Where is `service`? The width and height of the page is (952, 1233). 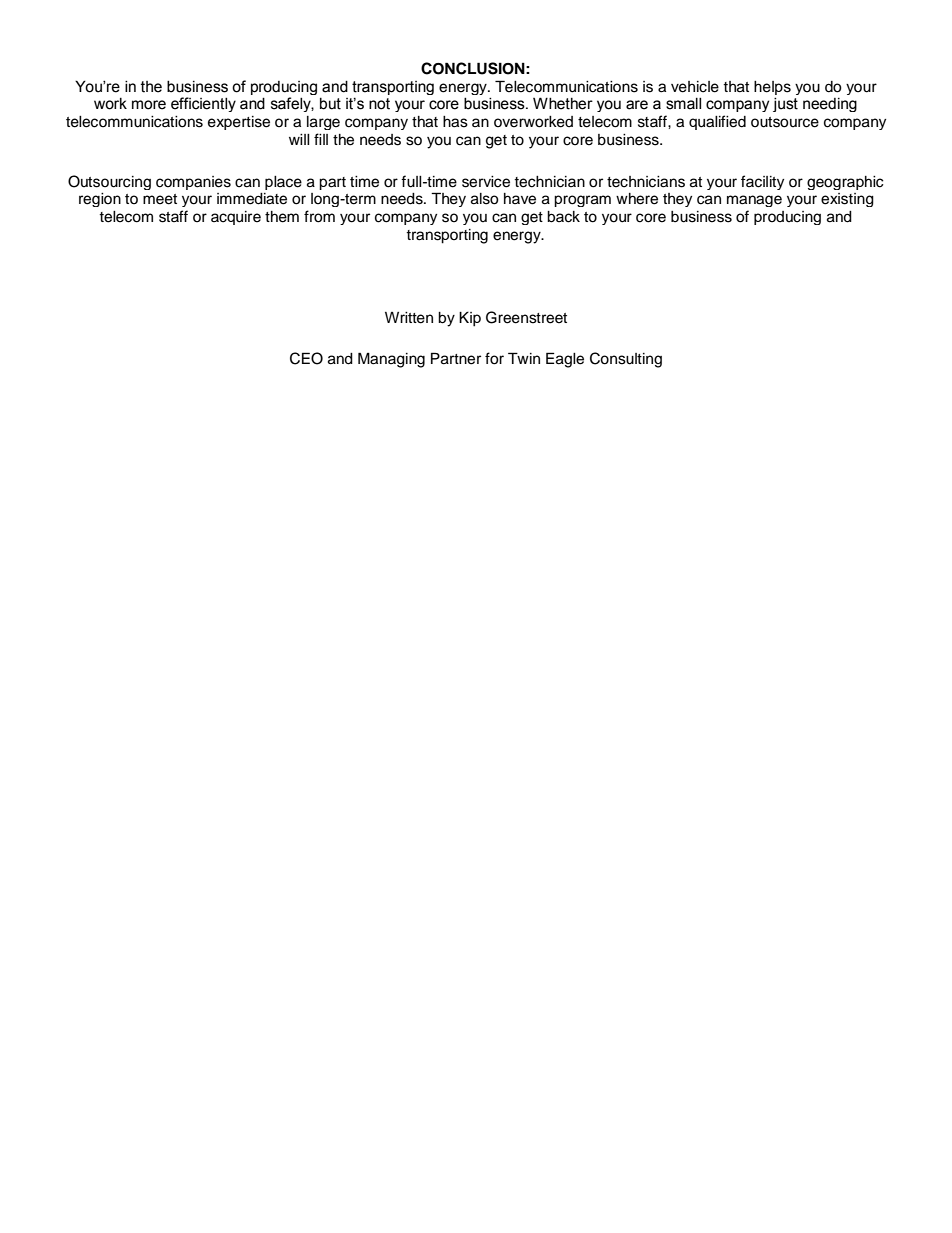
service is located at coordinates (486, 182).
